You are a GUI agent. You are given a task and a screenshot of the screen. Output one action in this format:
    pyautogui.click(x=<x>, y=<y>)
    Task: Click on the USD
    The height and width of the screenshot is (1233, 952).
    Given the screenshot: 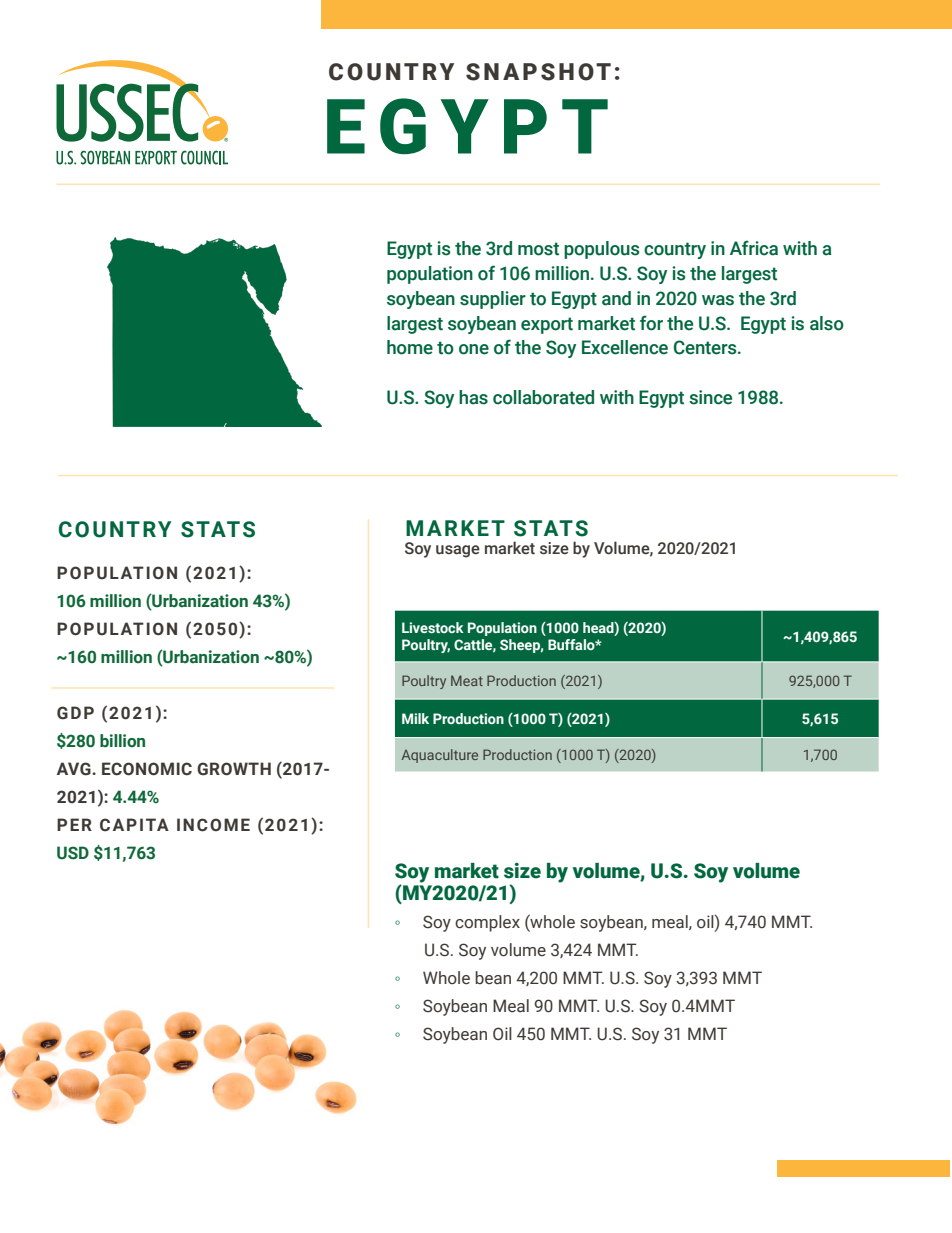 What is the action you would take?
    pyautogui.click(x=73, y=853)
